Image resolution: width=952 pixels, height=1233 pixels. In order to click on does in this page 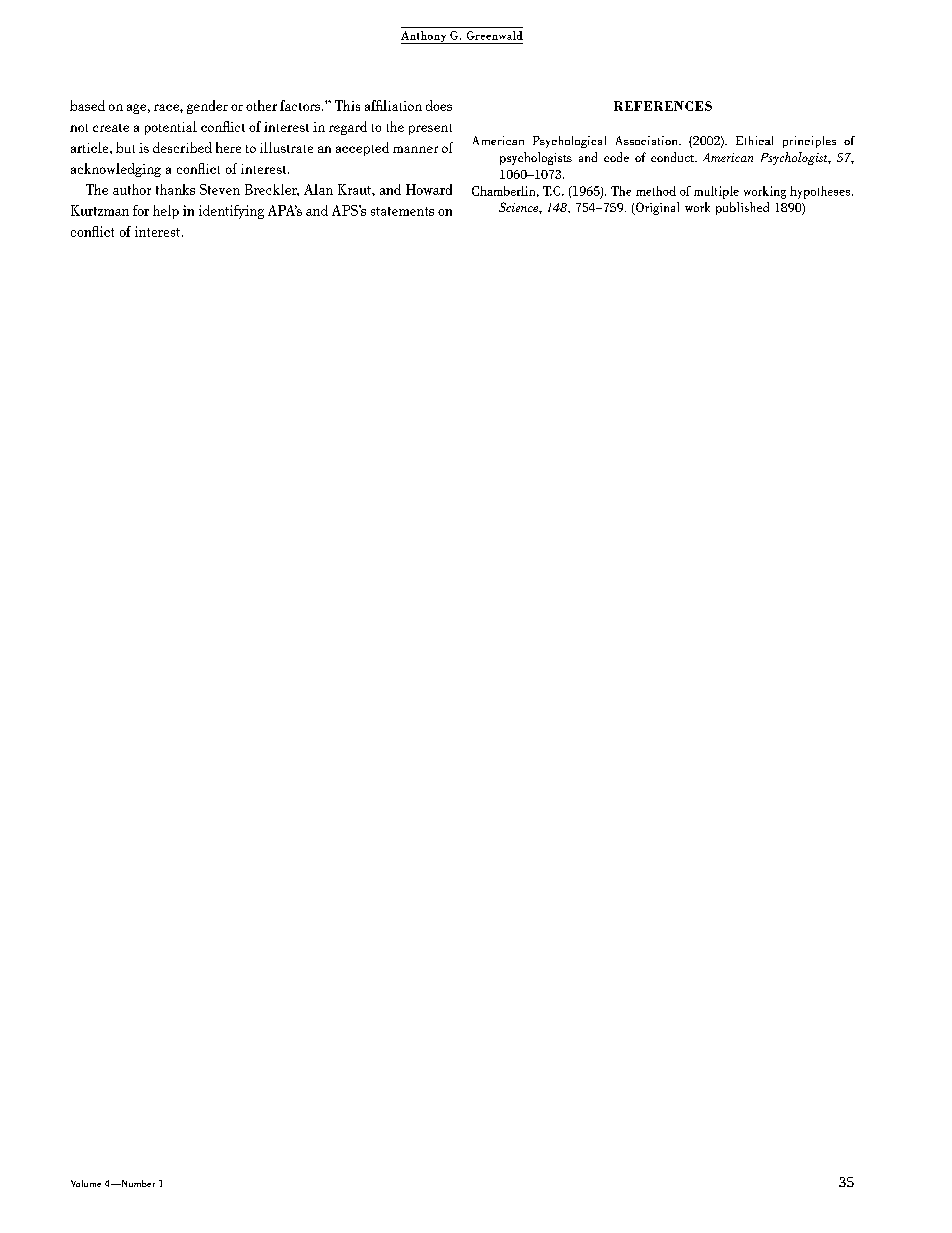, I will do `click(439, 105)`.
